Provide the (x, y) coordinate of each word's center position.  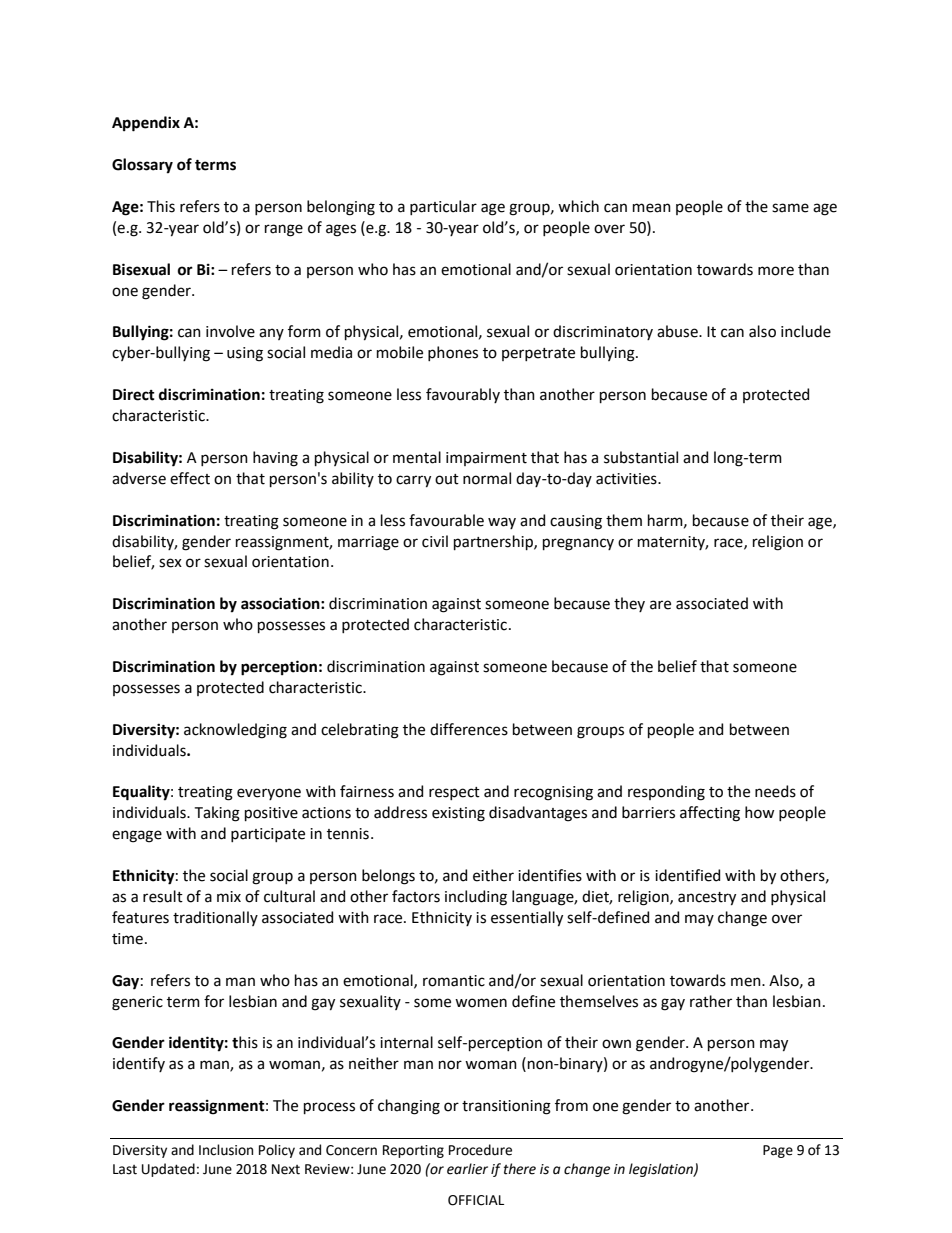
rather (711, 1001)
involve (230, 331)
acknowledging (235, 731)
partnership (494, 542)
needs (775, 791)
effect (190, 478)
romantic (454, 981)
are (660, 605)
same (790, 208)
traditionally (215, 918)
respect (454, 793)
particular (443, 207)
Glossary (142, 166)
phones (453, 353)
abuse (678, 331)
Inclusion (226, 1150)
